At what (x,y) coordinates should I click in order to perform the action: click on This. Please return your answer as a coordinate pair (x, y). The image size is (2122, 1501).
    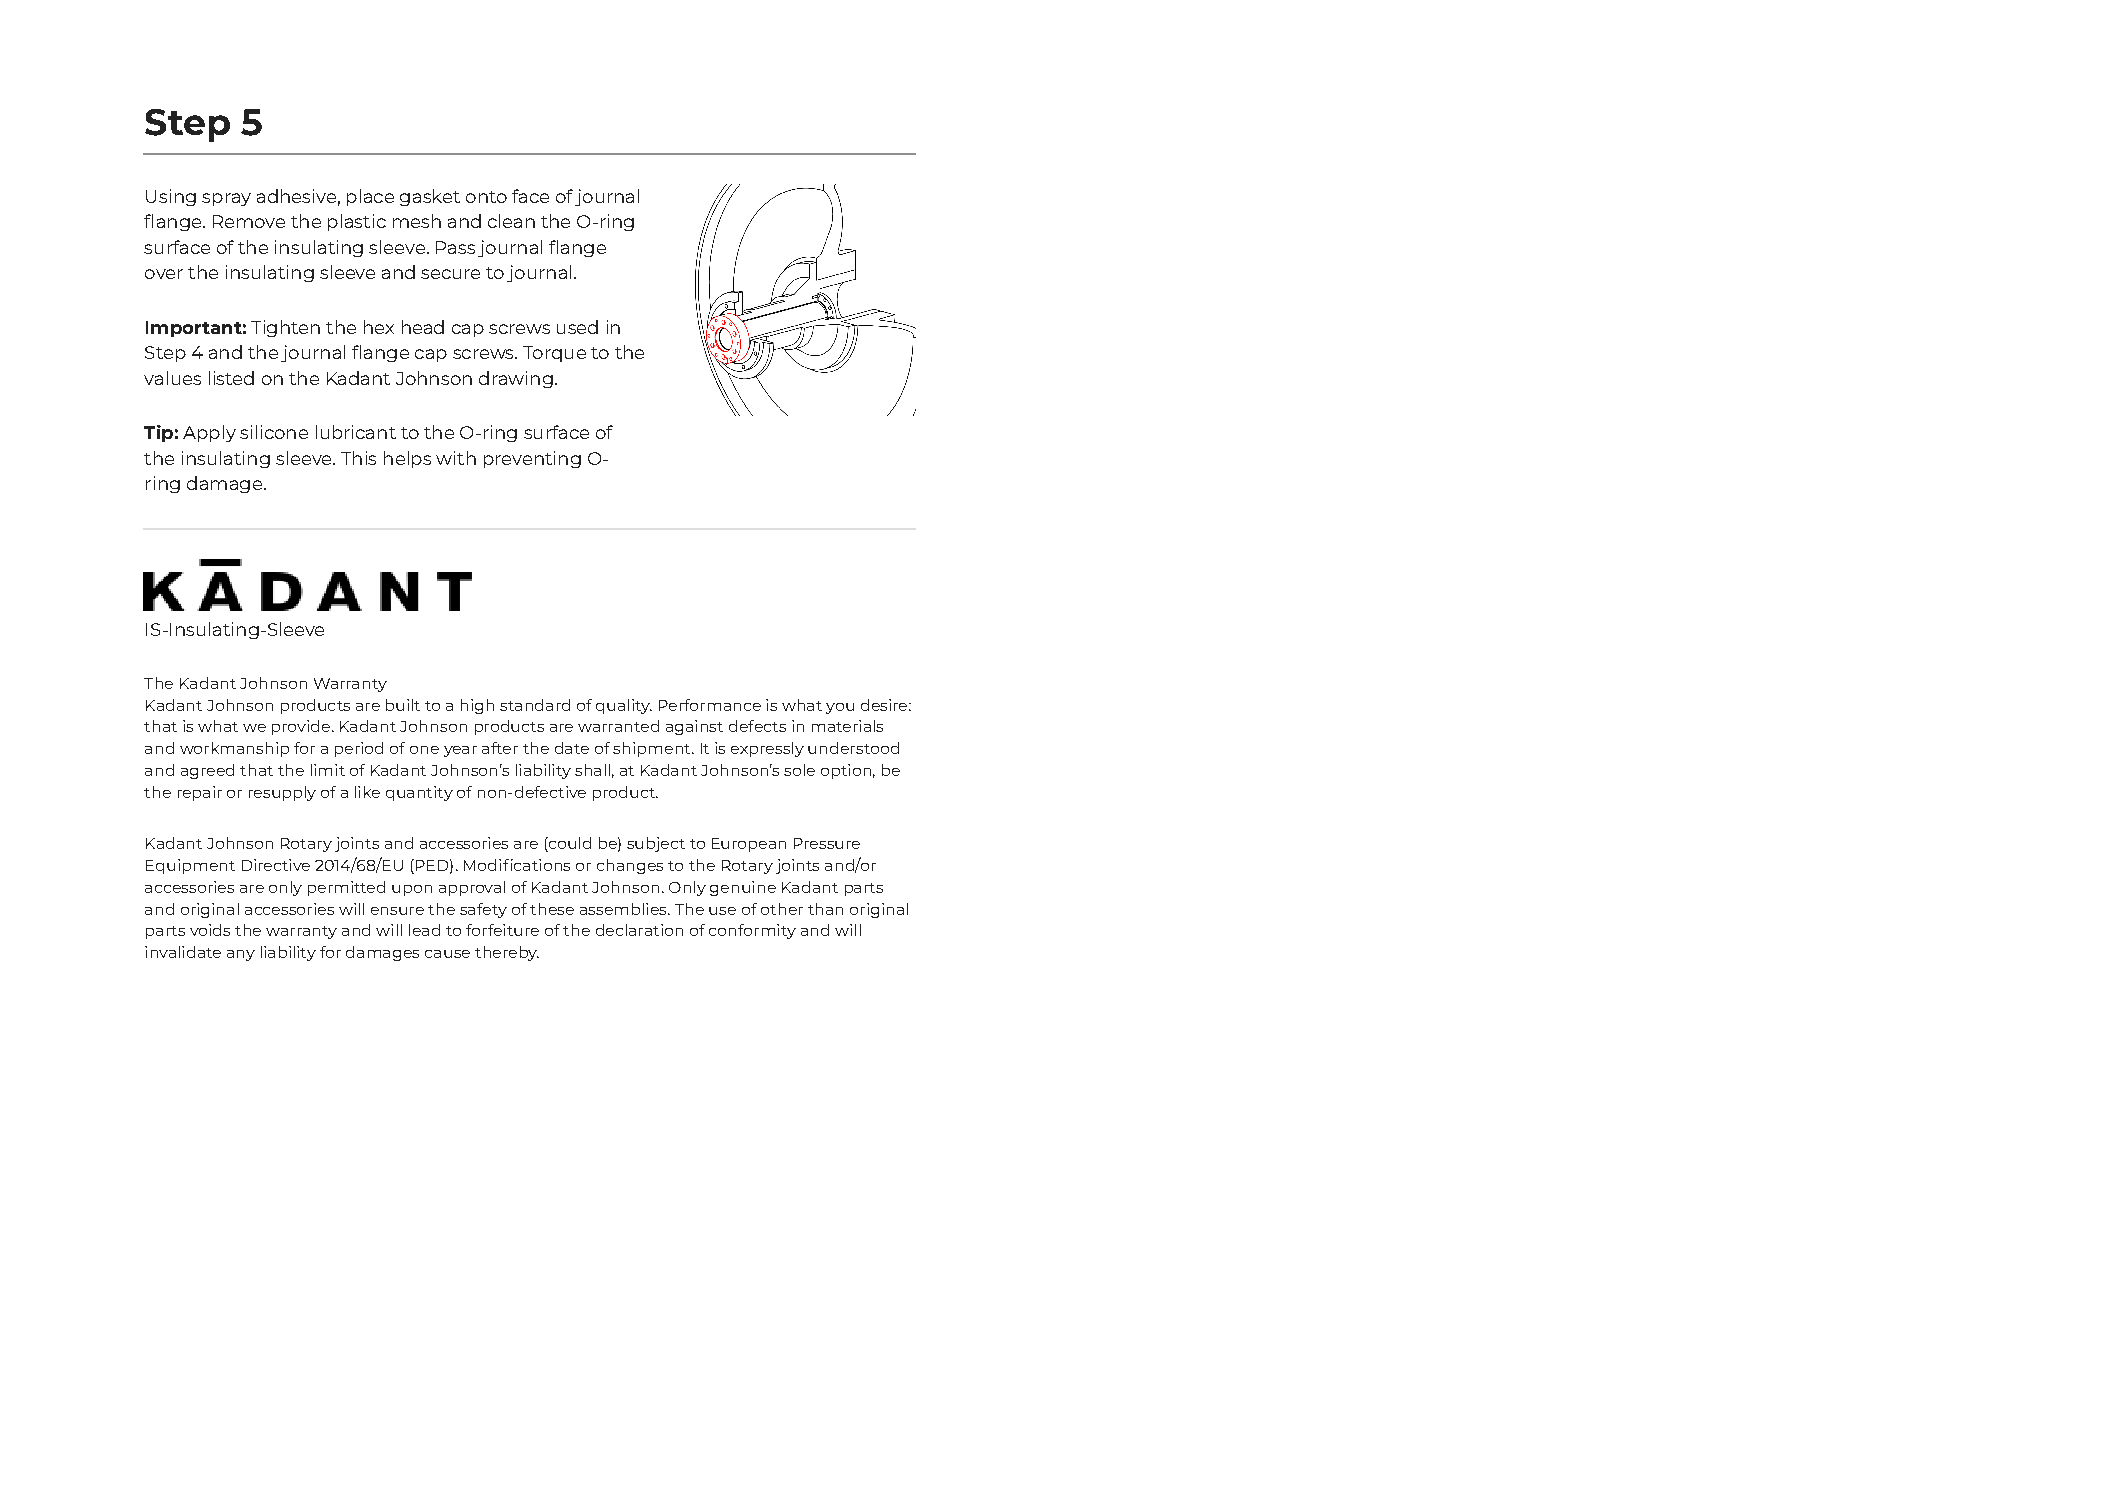
    Looking at the image, I should click on (358, 458).
